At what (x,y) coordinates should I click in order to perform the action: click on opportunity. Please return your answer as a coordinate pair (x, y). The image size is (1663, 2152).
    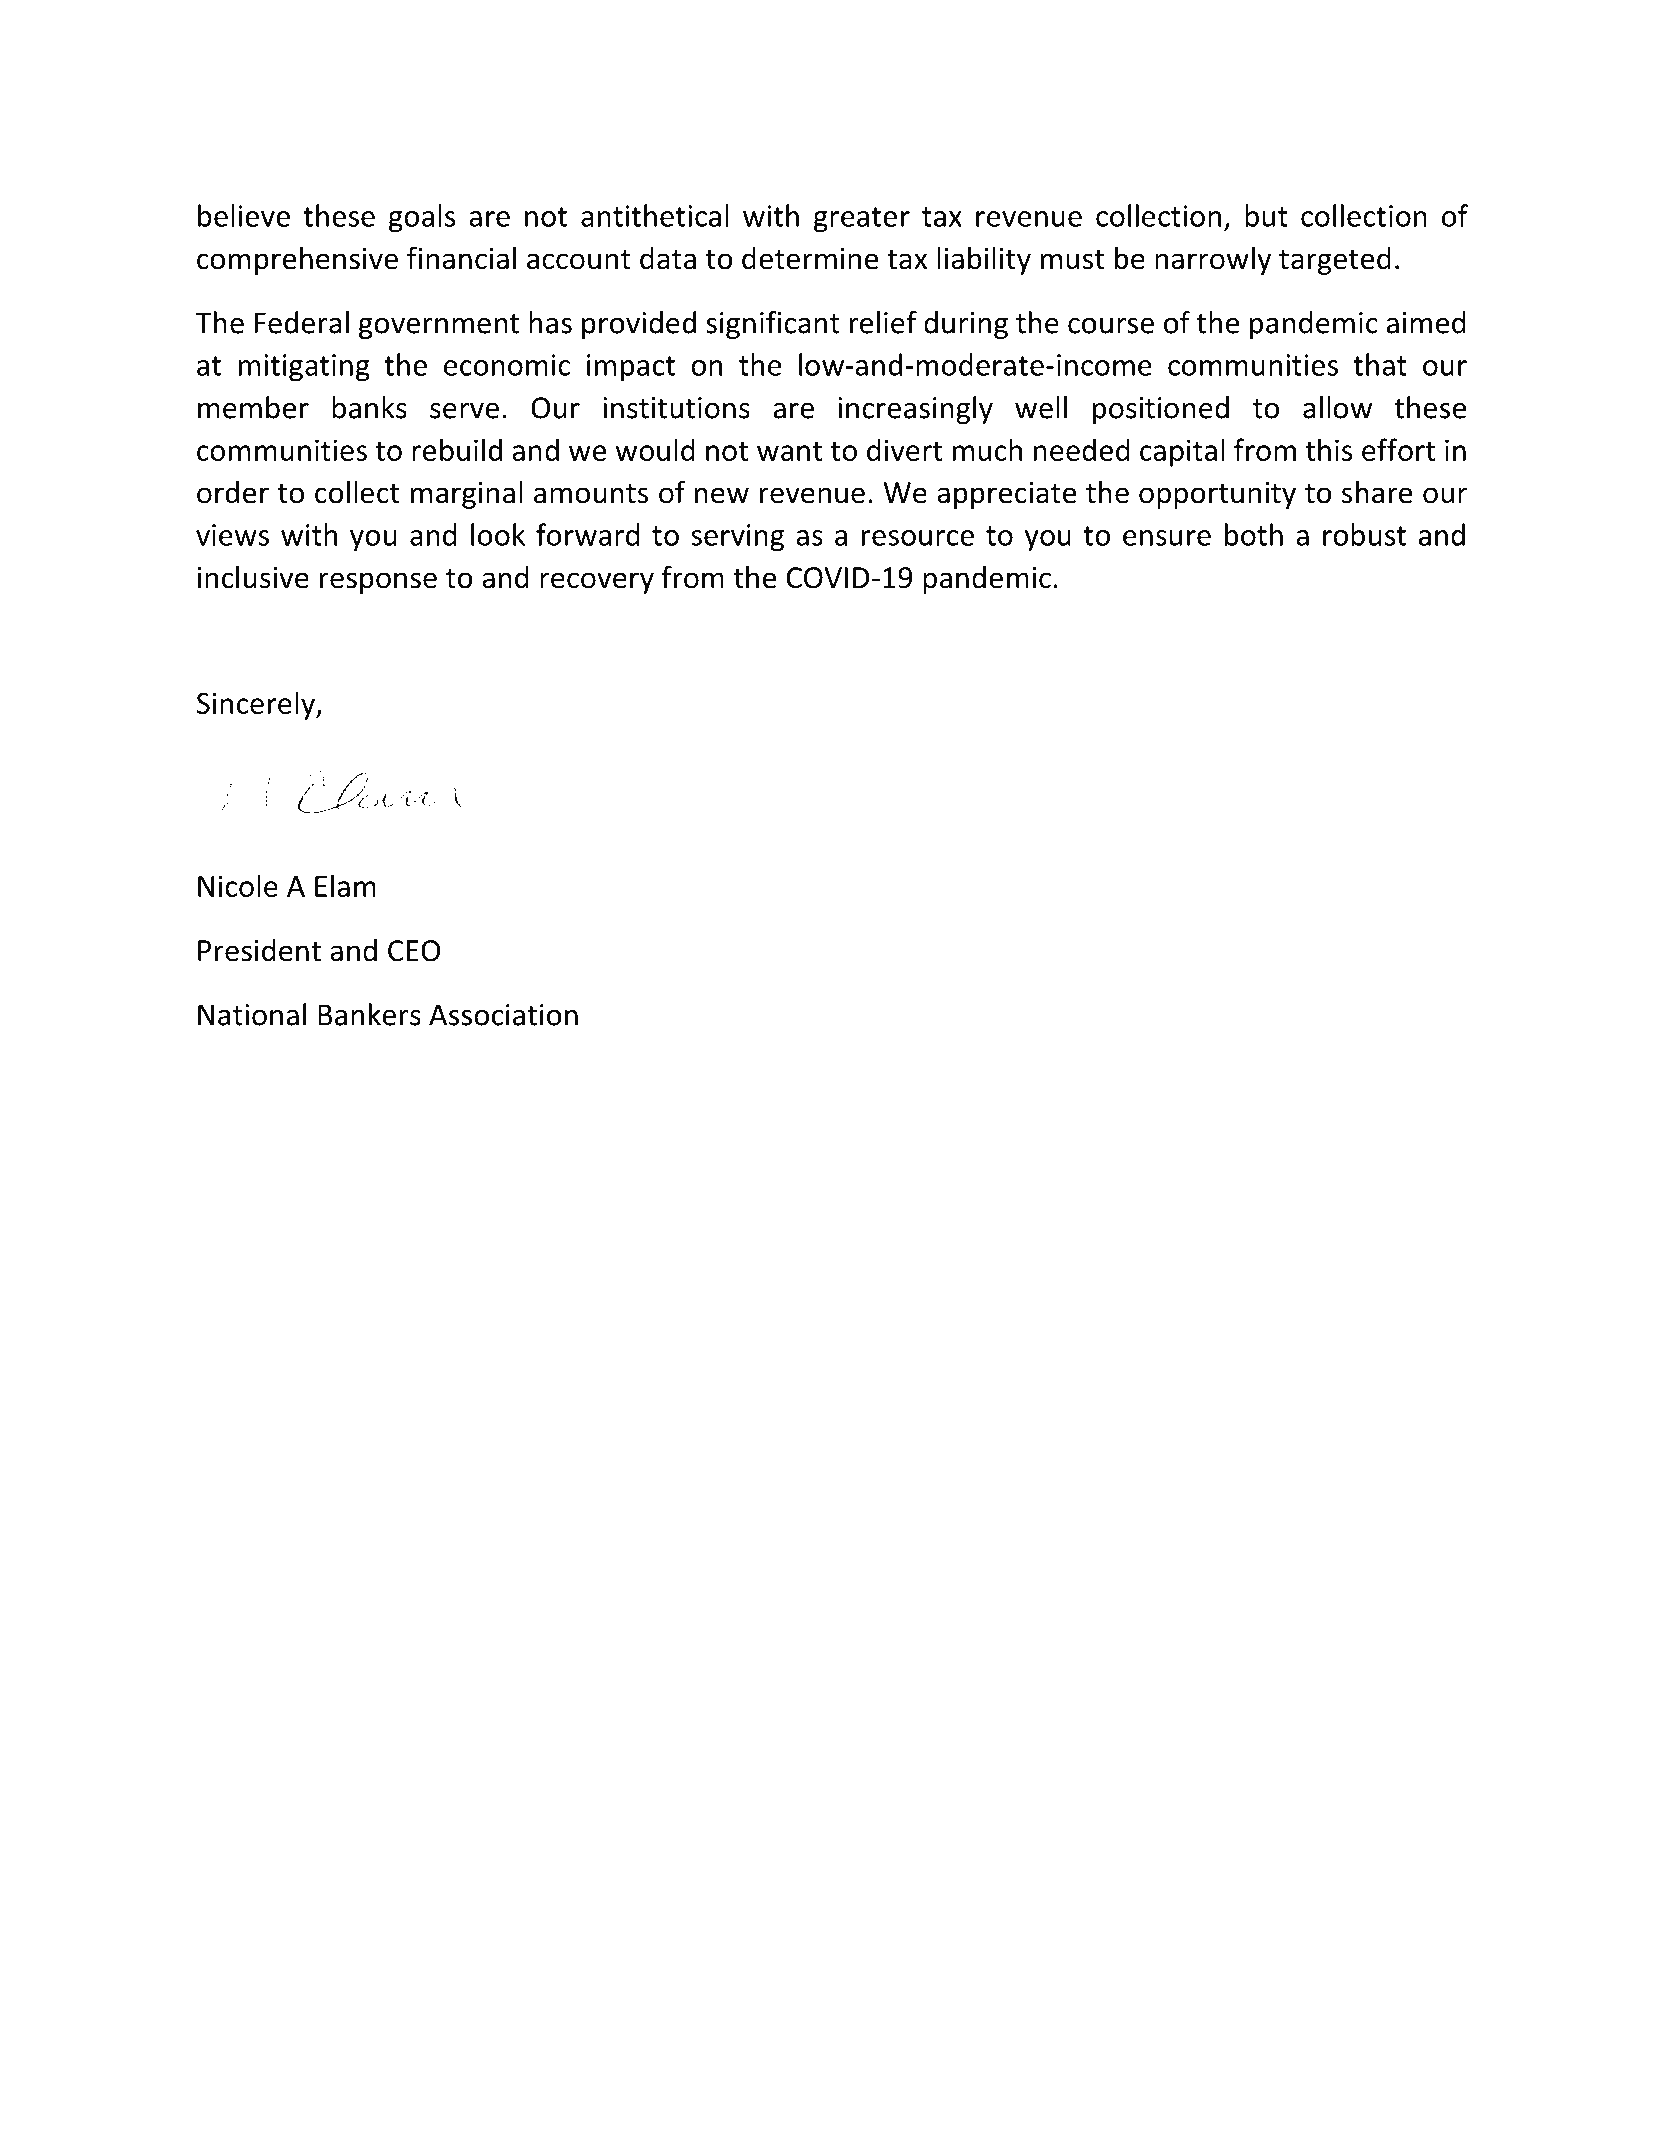
    Looking at the image, I should click on (1217, 495).
